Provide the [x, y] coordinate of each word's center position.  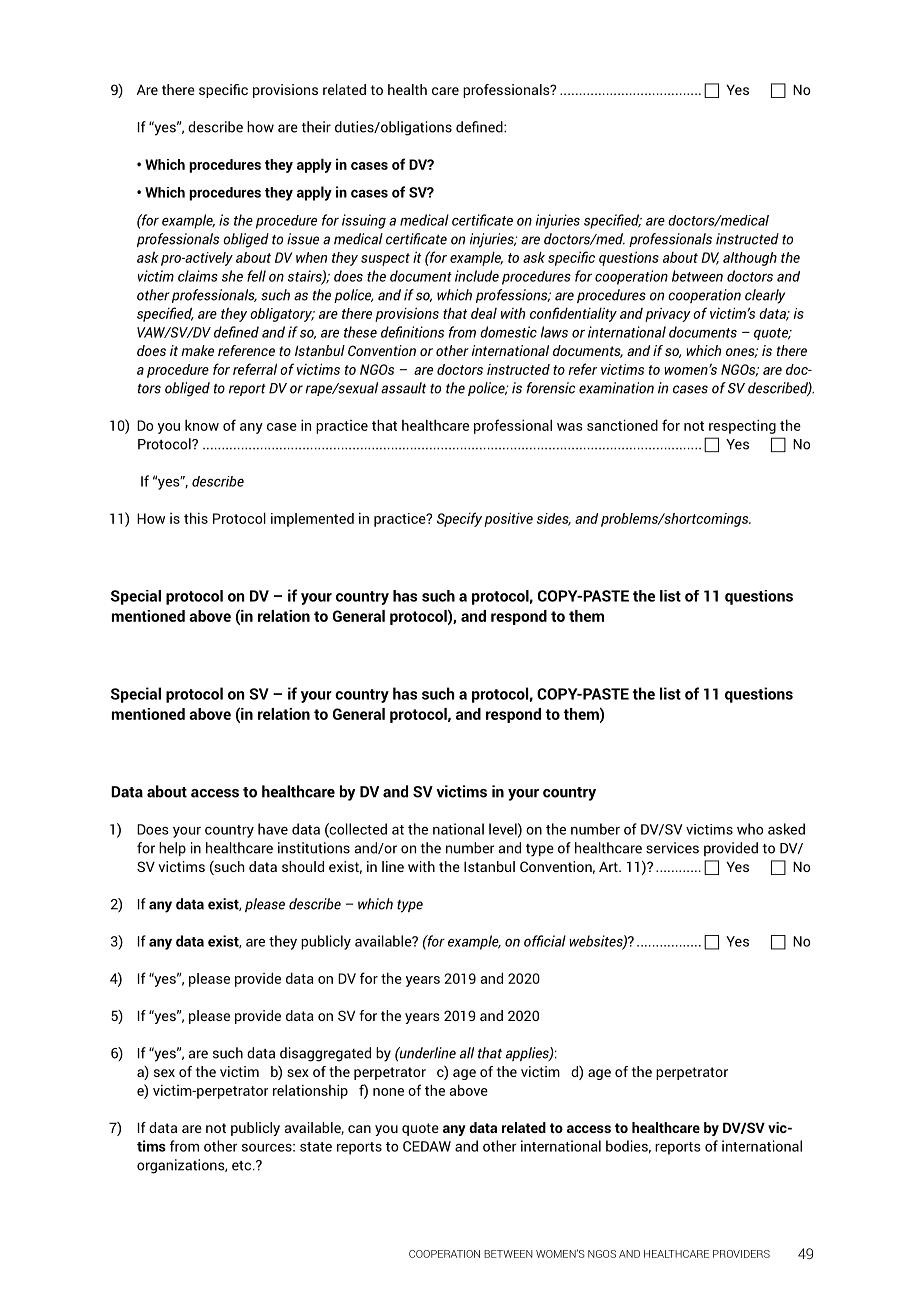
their [316, 127]
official [545, 941]
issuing [364, 221]
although [750, 259]
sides [554, 519]
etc [243, 1166]
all [467, 1053]
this [196, 518]
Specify [459, 519]
